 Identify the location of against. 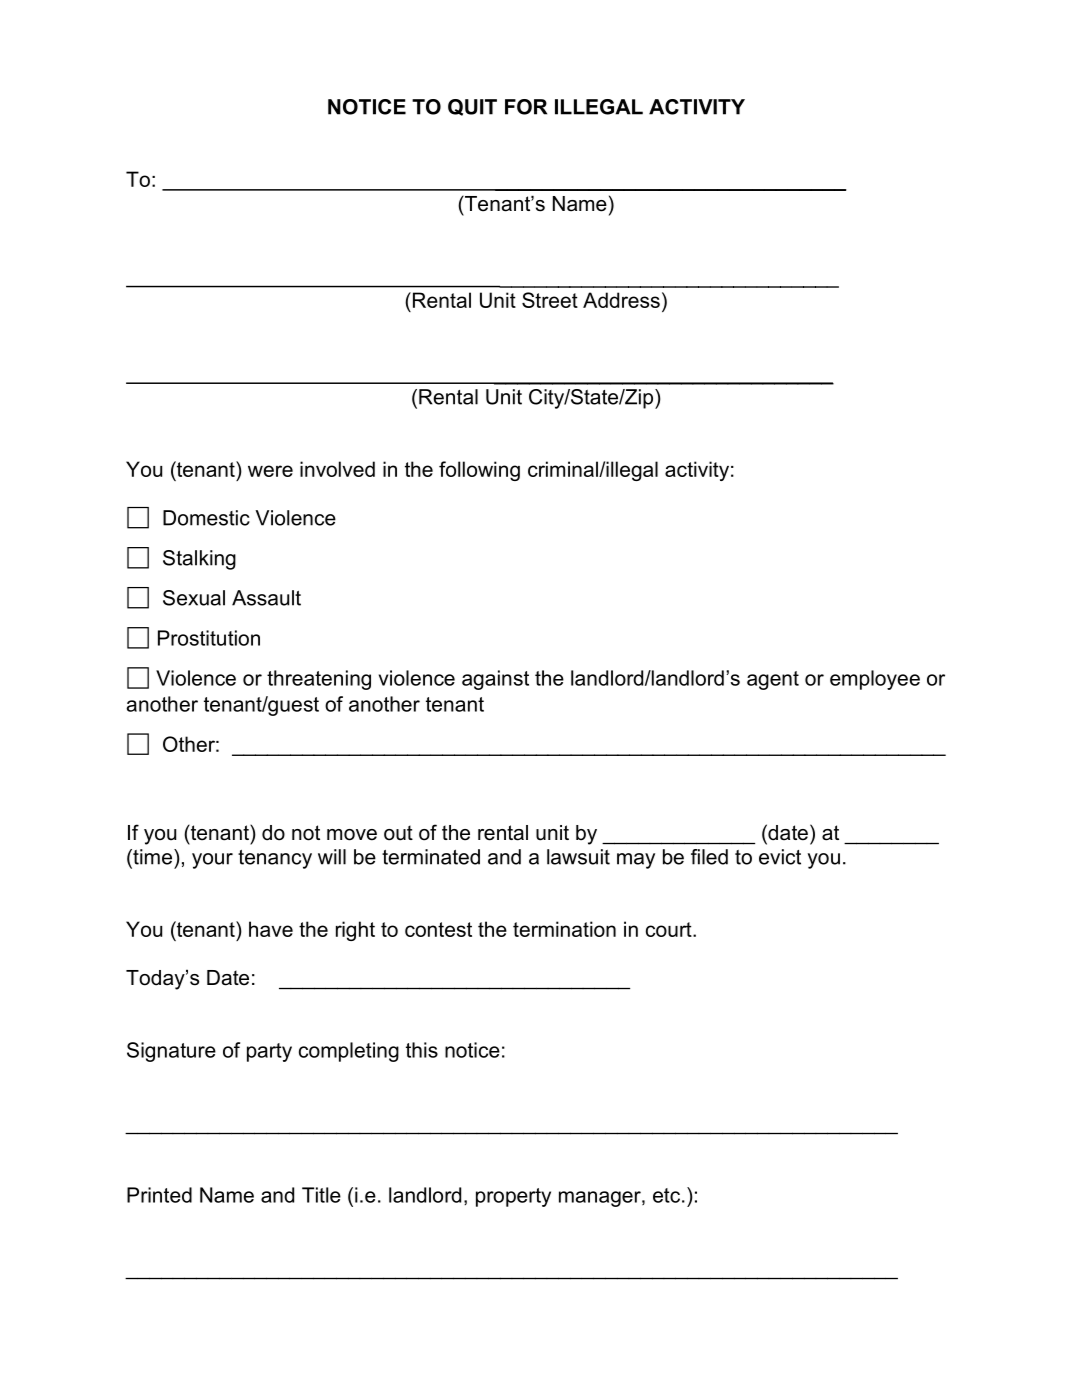
(495, 680).
